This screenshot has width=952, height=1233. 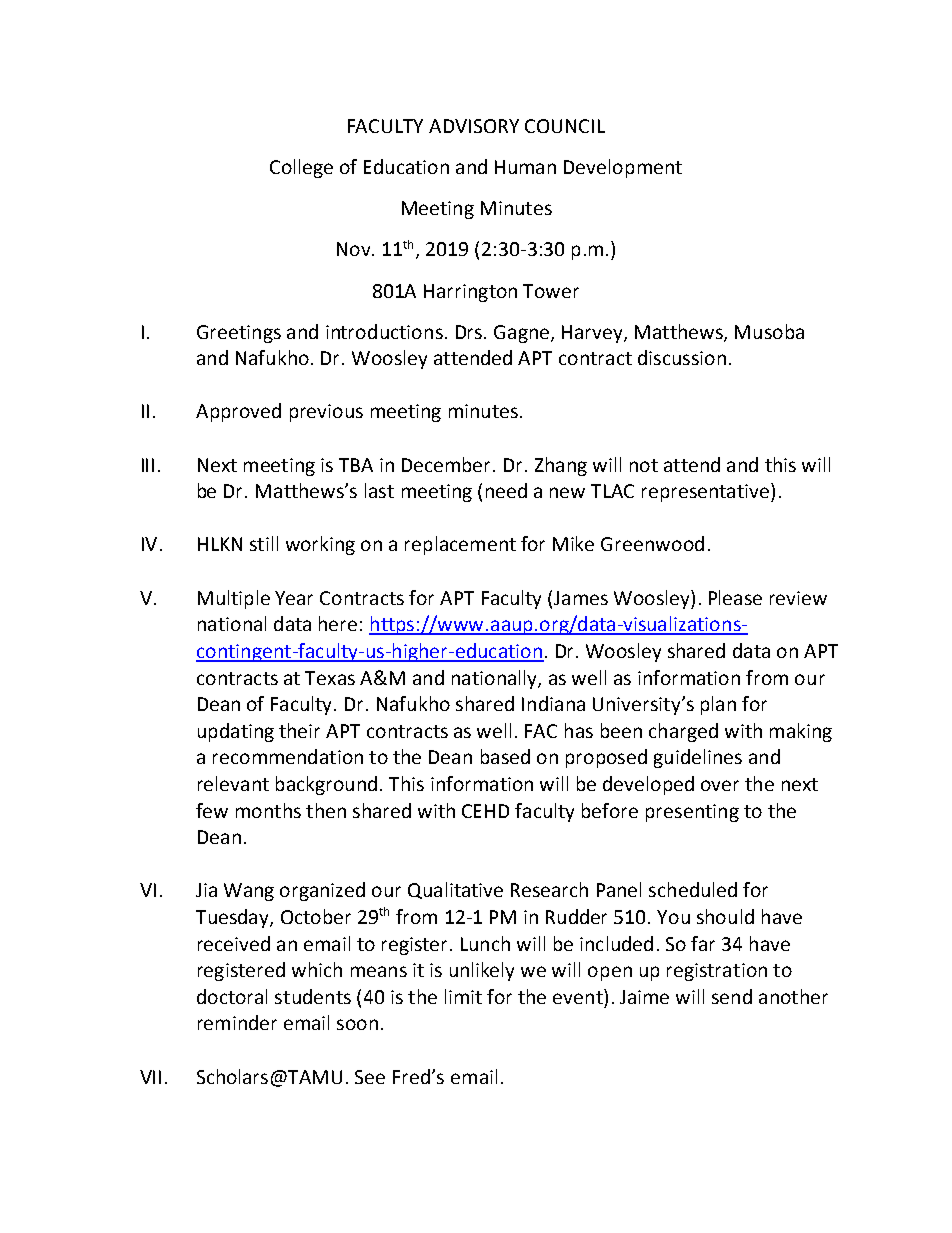 What do you see at coordinates (623, 168) in the screenshot?
I see `Development` at bounding box center [623, 168].
